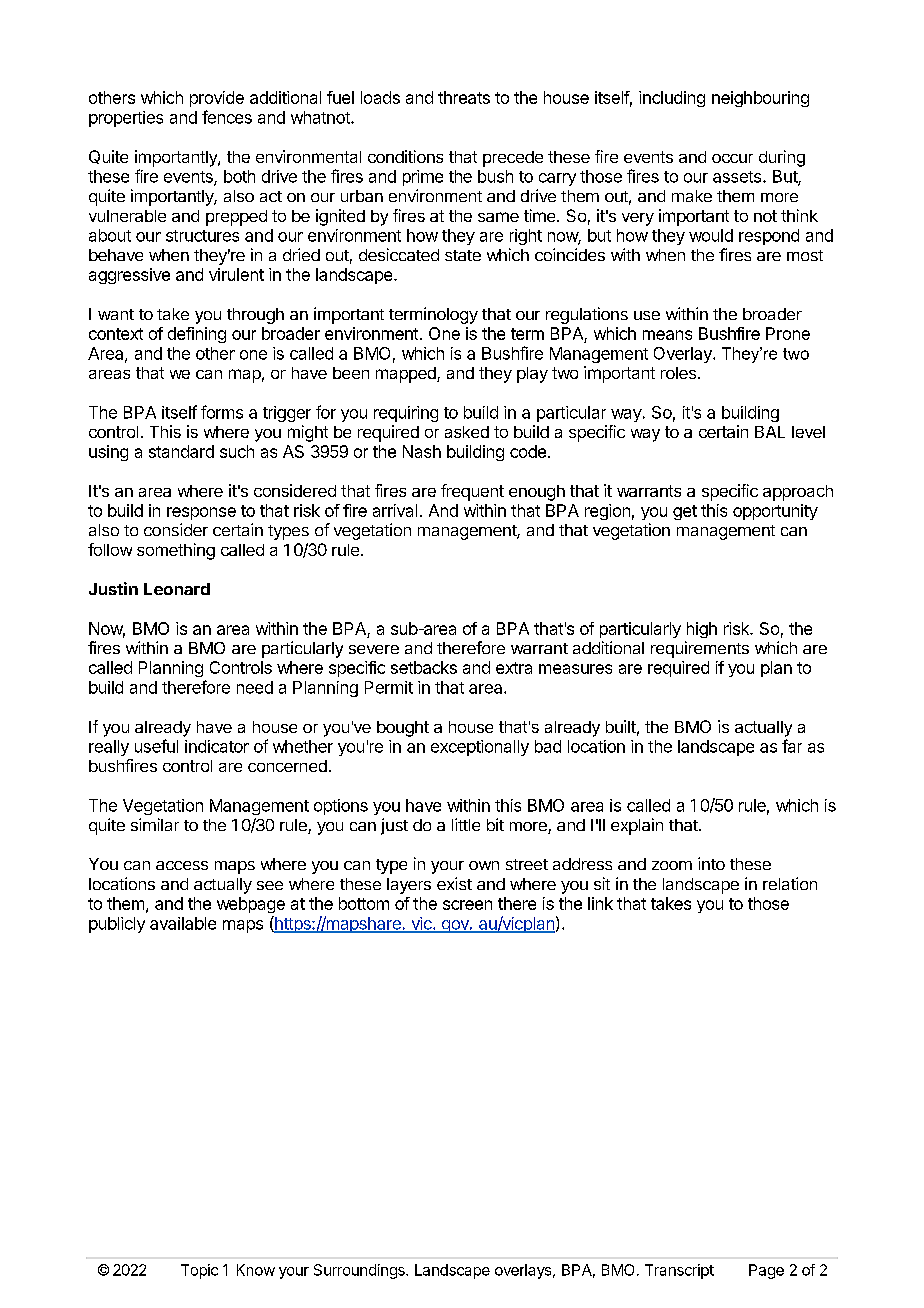 The image size is (924, 1308). Describe the element at coordinates (183, 923) in the screenshot. I see `available` at that location.
